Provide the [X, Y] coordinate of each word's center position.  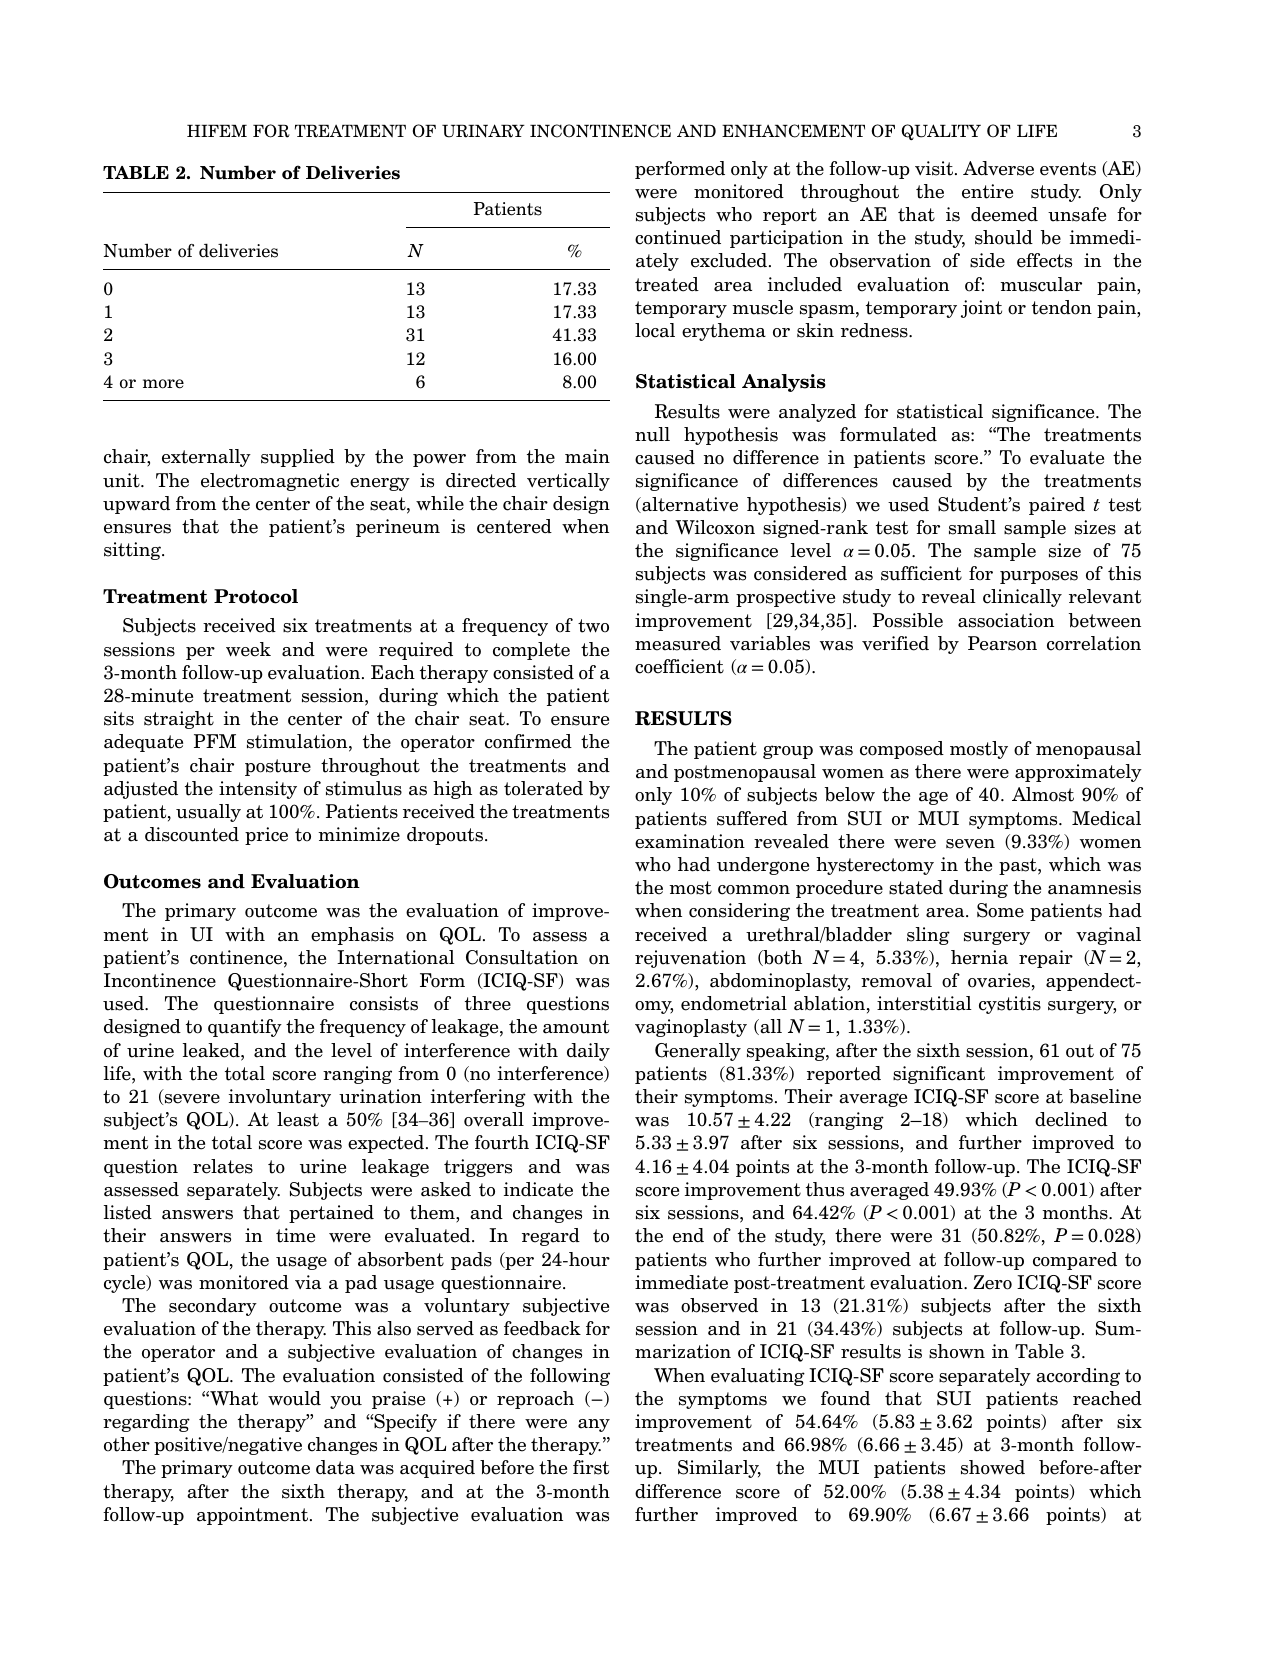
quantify [245, 1028]
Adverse [998, 168]
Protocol [256, 596]
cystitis [1010, 1005]
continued [678, 237]
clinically [1022, 598]
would [294, 1398]
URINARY [483, 131]
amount [576, 1027]
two [593, 626]
